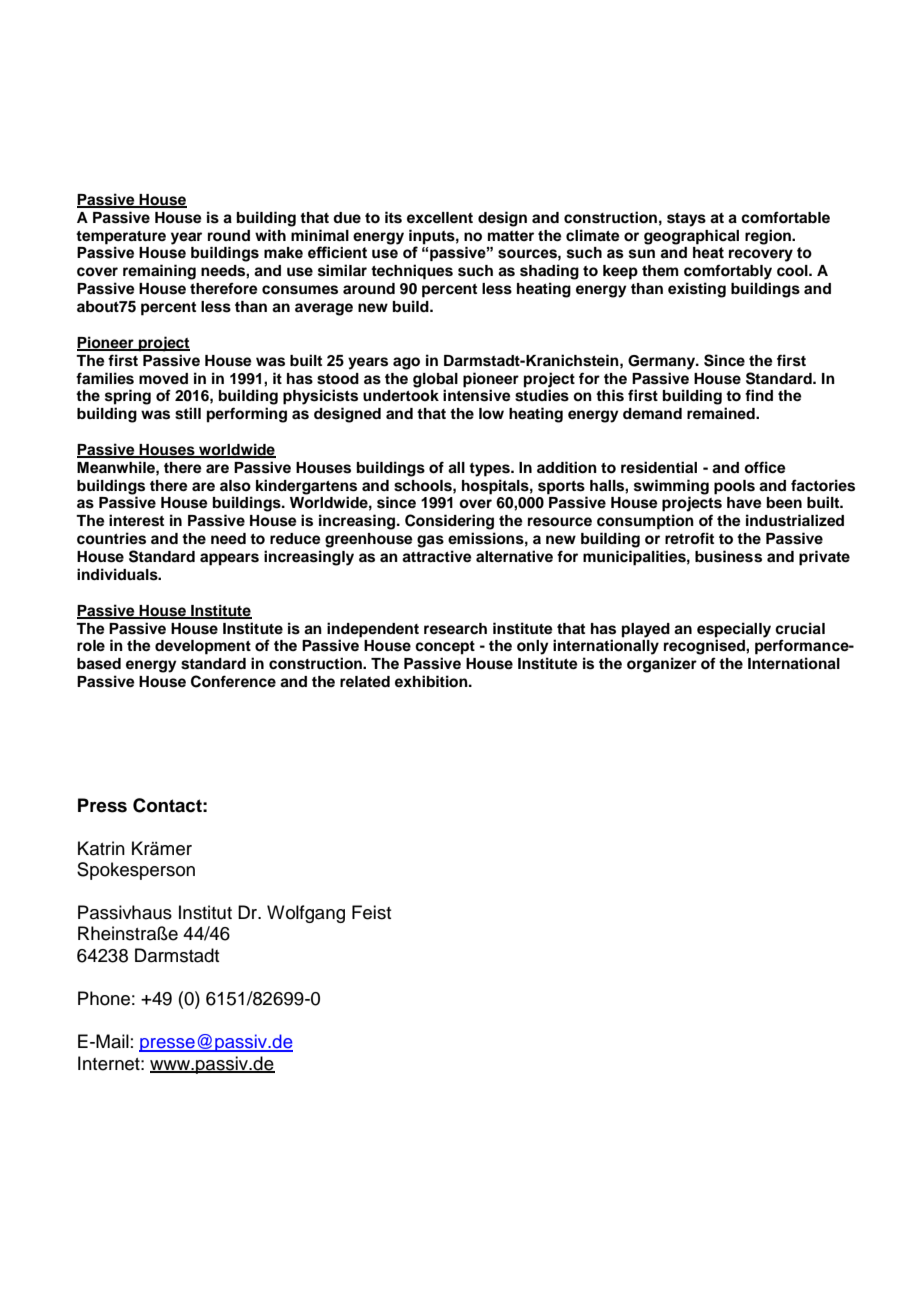  What do you see at coordinates (769, 237) in the page?
I see `region` at bounding box center [769, 237].
